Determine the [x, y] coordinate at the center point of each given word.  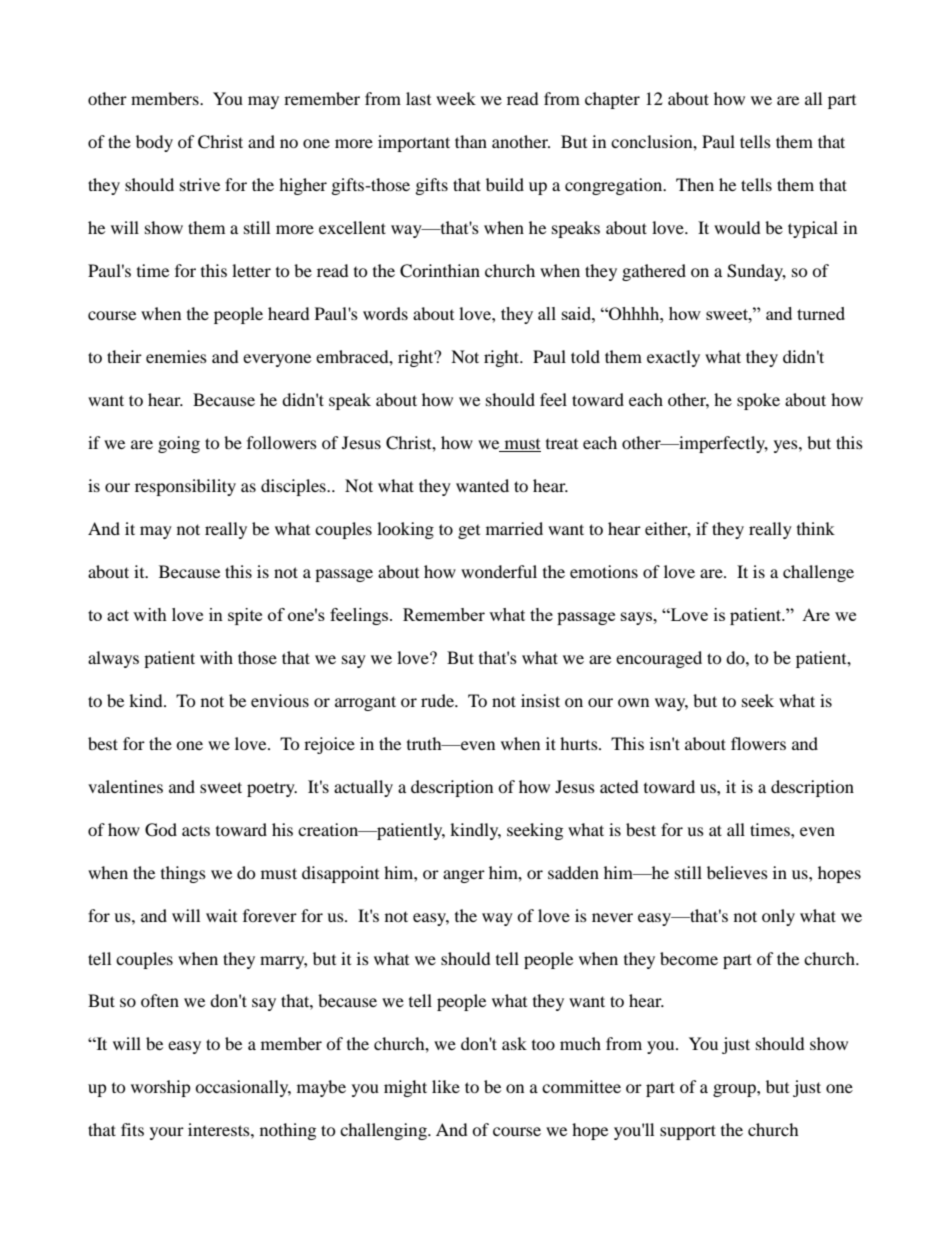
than [471, 141]
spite [245, 616]
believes [737, 872]
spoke [758, 401]
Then [695, 184]
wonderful [499, 571]
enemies [176, 356]
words [385, 313]
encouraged [659, 659]
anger [464, 876]
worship [161, 1088]
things [183, 874]
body [154, 143]
